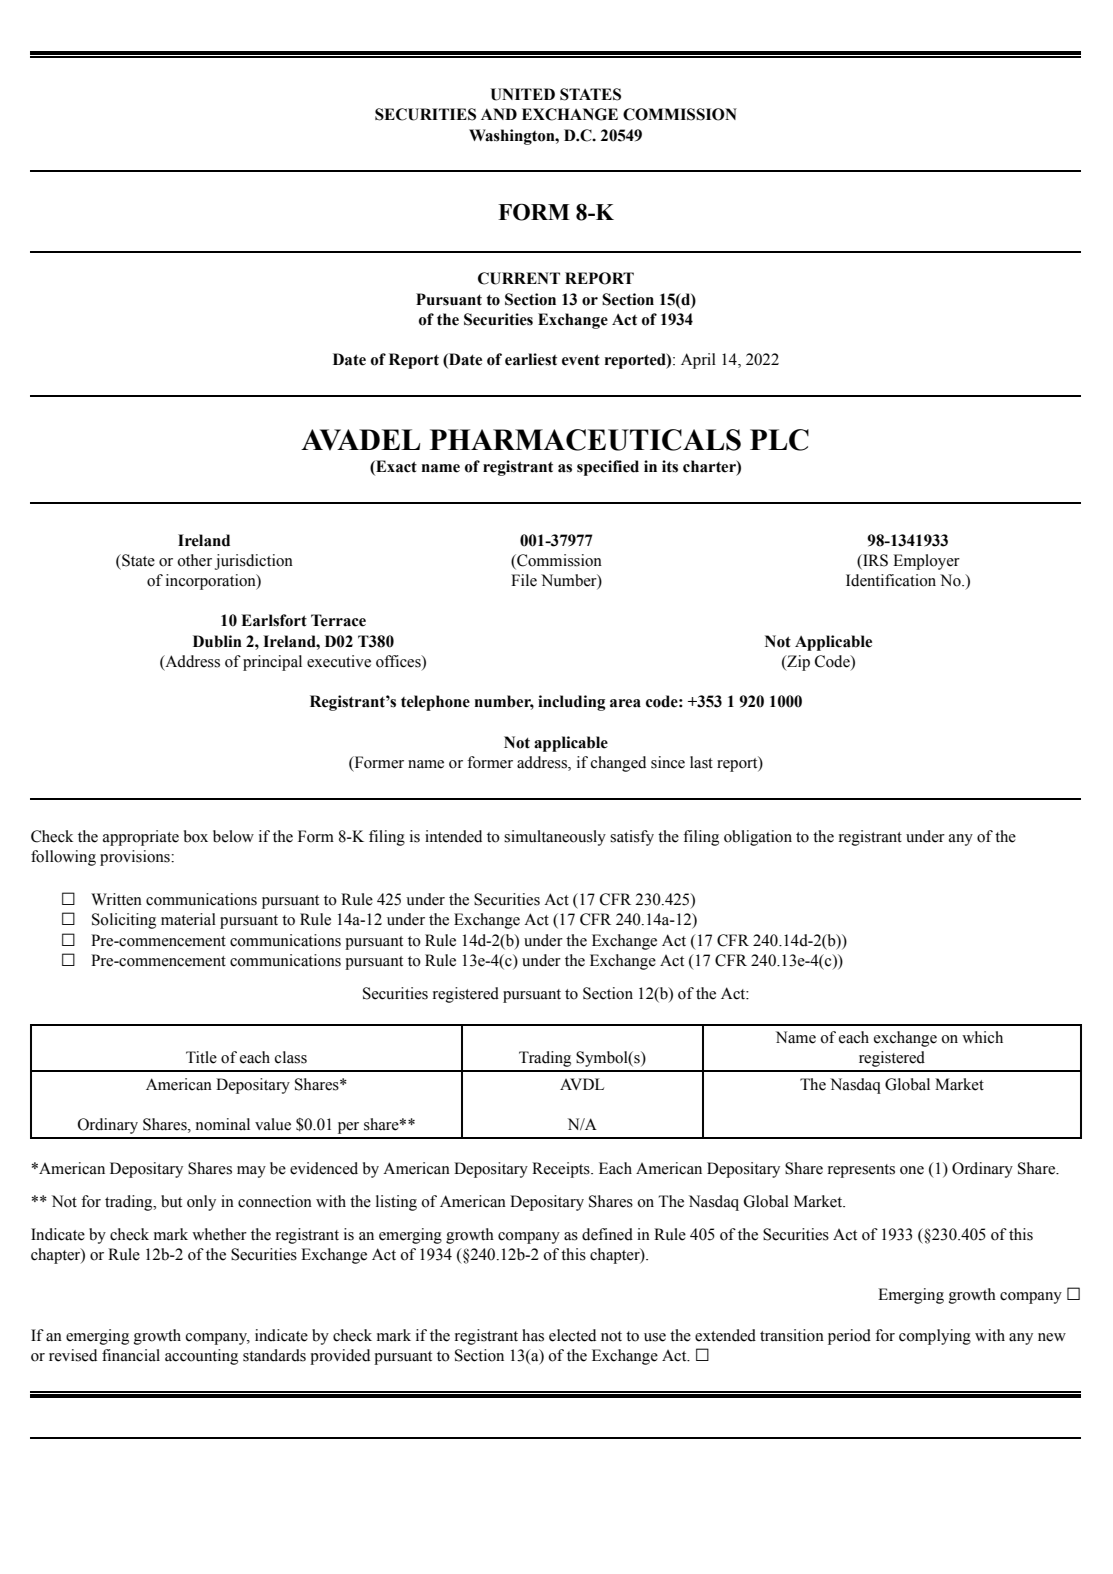  I want to click on CURRENT, so click(519, 278).
